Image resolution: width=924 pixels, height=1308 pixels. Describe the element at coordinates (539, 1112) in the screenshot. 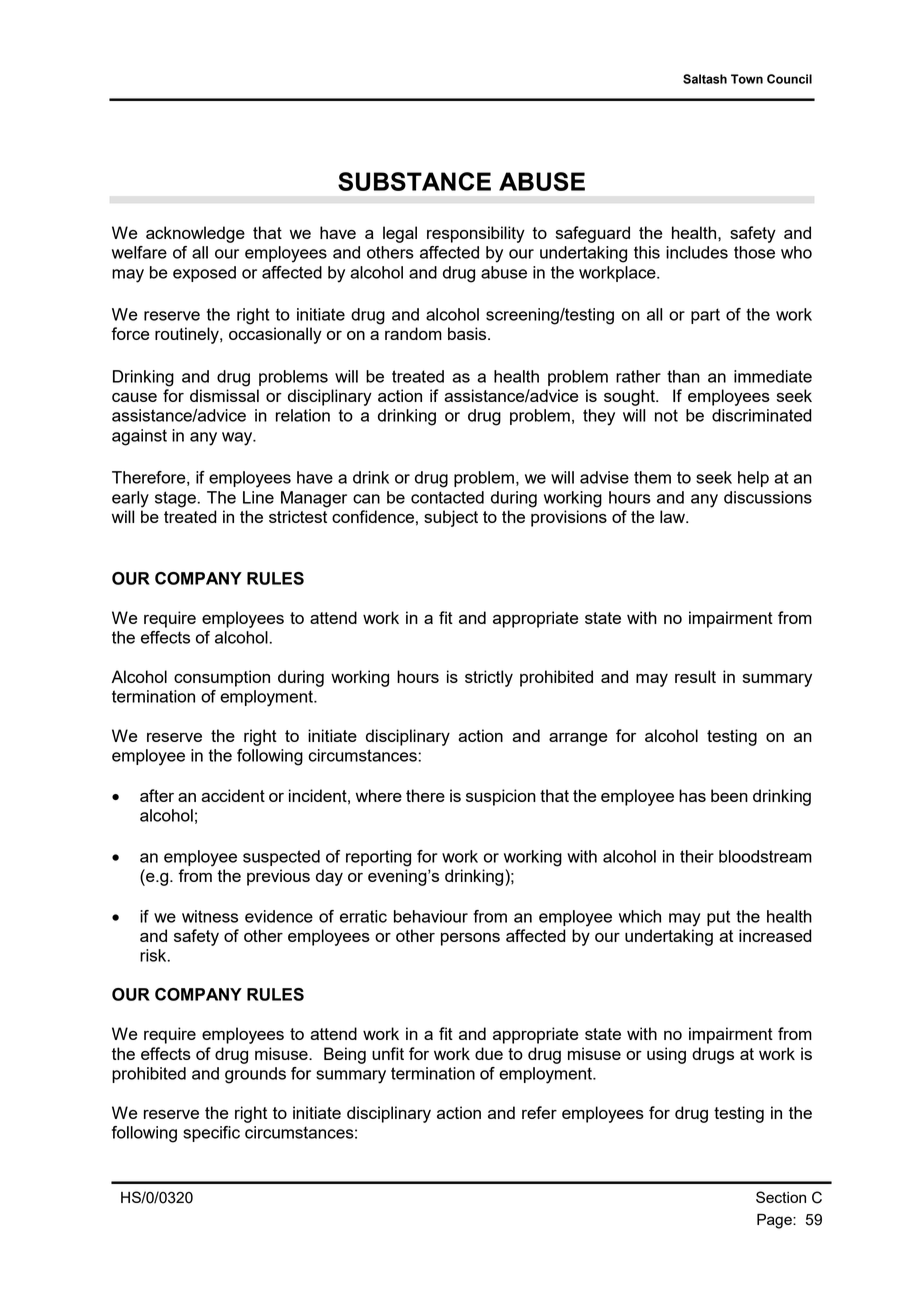

I see `refer` at that location.
